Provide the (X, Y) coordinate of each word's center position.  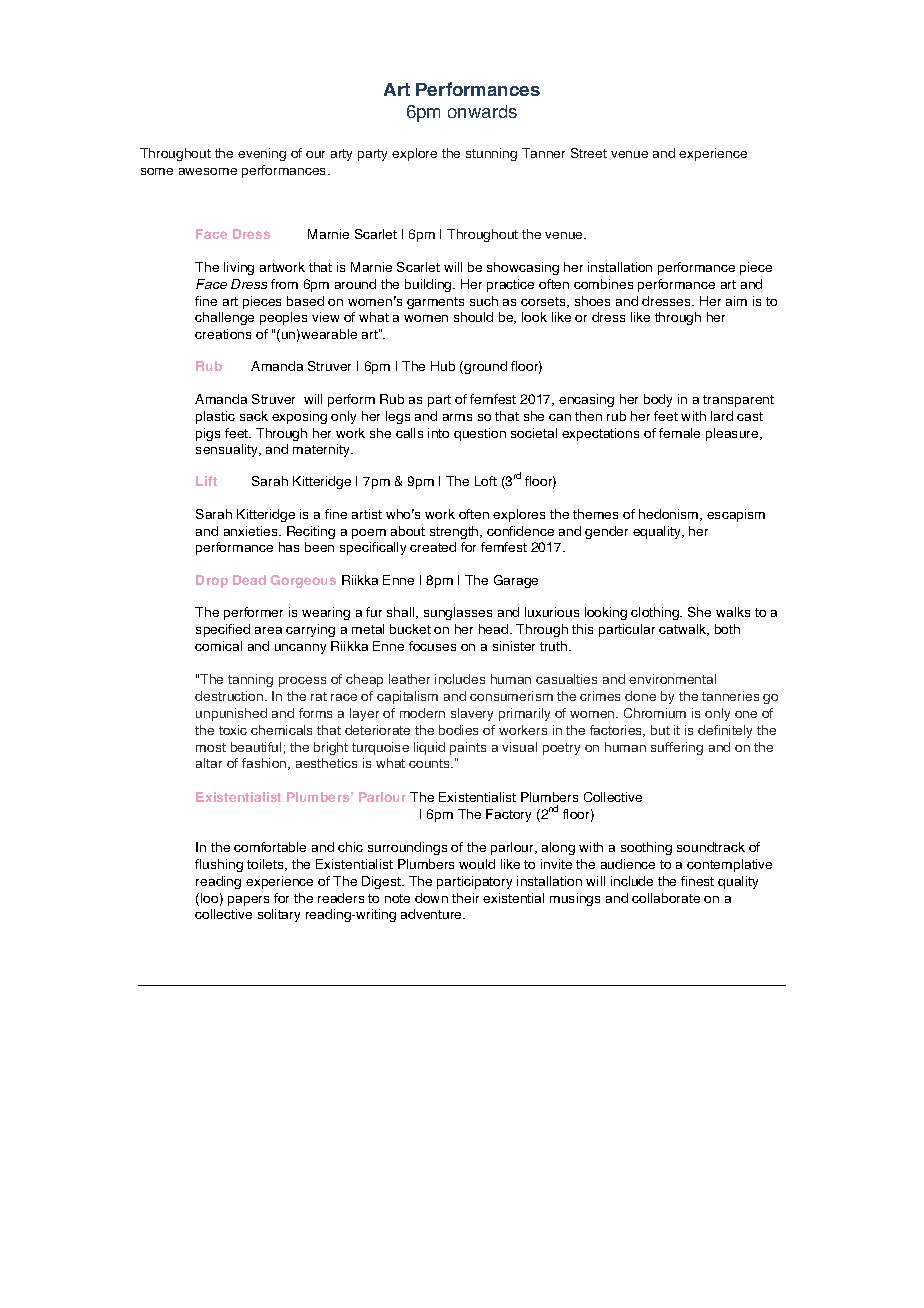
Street (589, 153)
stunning (491, 154)
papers (248, 901)
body (658, 400)
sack (254, 416)
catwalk (684, 630)
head (495, 629)
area (268, 630)
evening (262, 154)
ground (485, 367)
